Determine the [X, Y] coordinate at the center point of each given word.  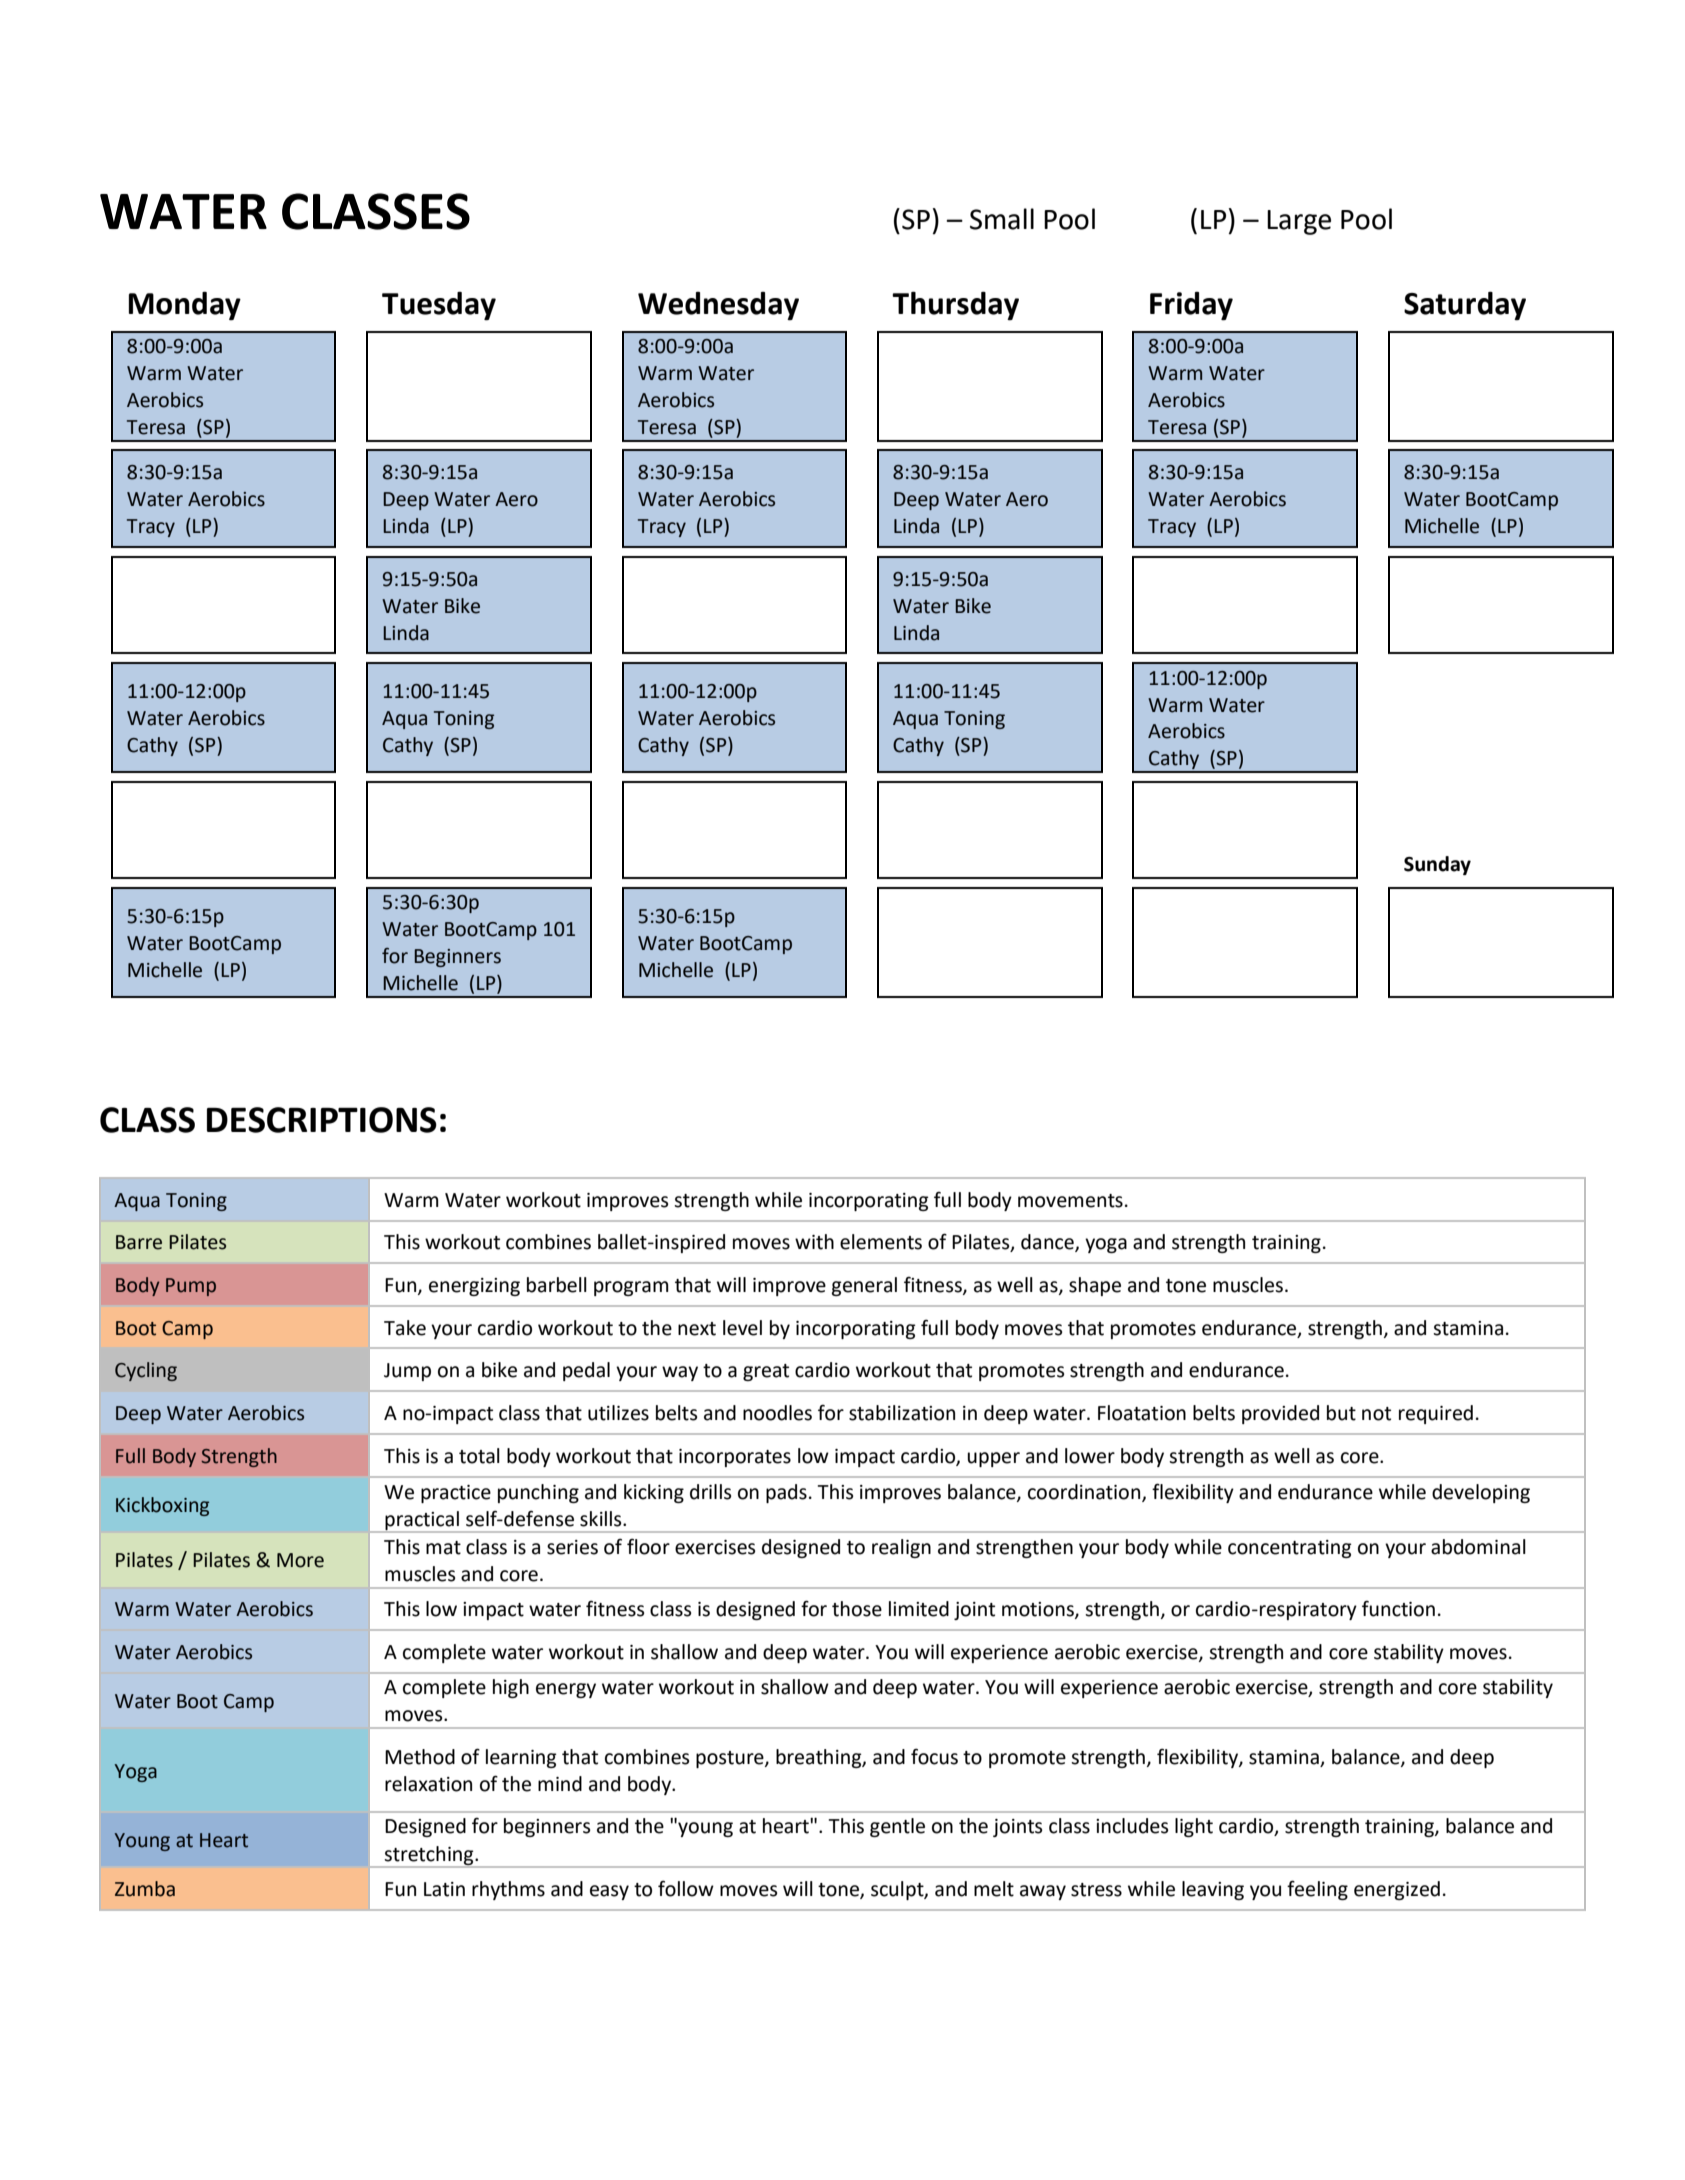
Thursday [955, 306]
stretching [429, 1856]
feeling [1317, 1890]
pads [786, 1493]
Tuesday [439, 306]
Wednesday [718, 306]
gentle [897, 1827]
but [1341, 1413]
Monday [185, 306]
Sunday [1437, 865]
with [814, 1242]
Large [1299, 222]
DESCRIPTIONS [322, 1120]
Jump [407, 1372]
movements [1070, 1201]
